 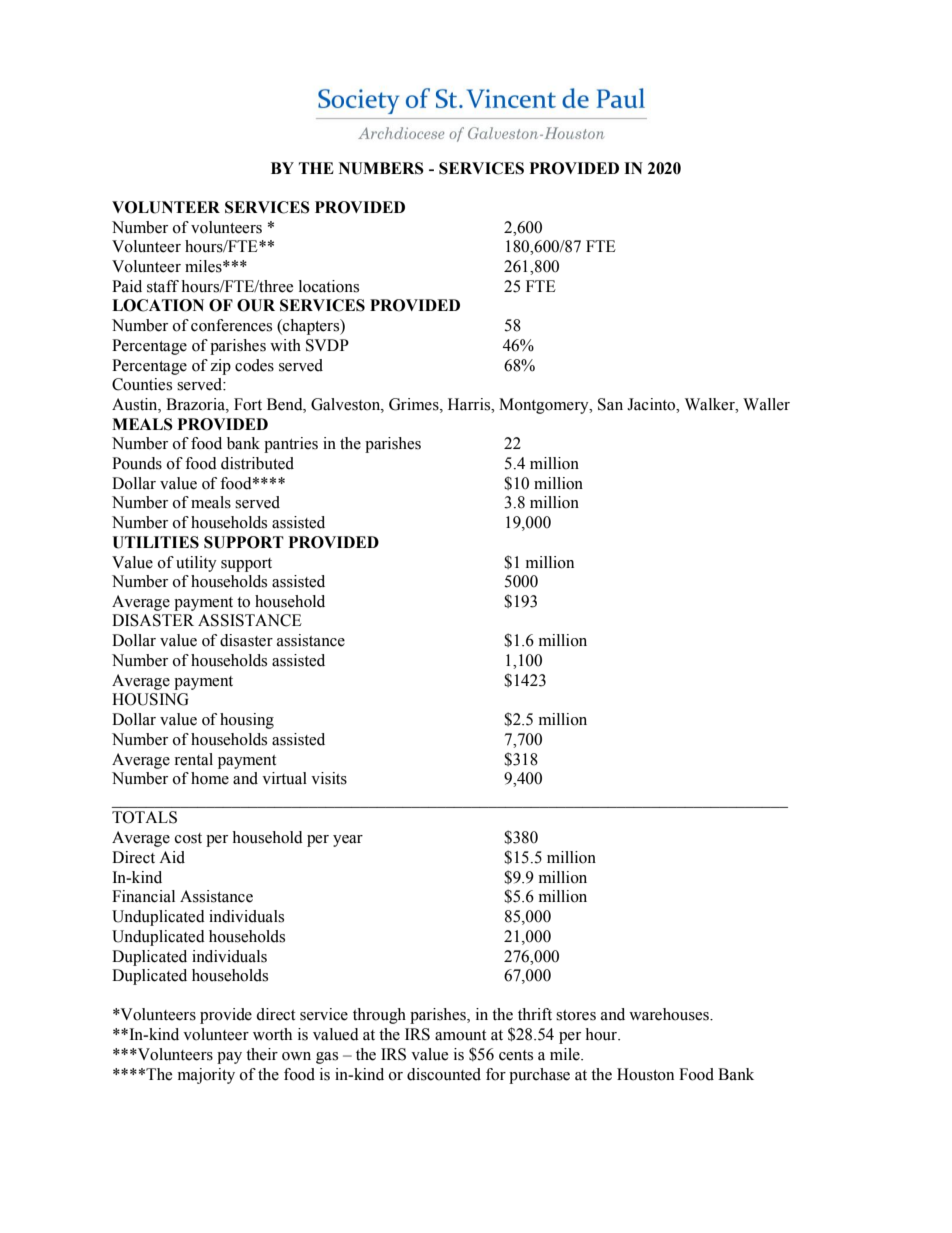 I want to click on utility, so click(x=196, y=564).
